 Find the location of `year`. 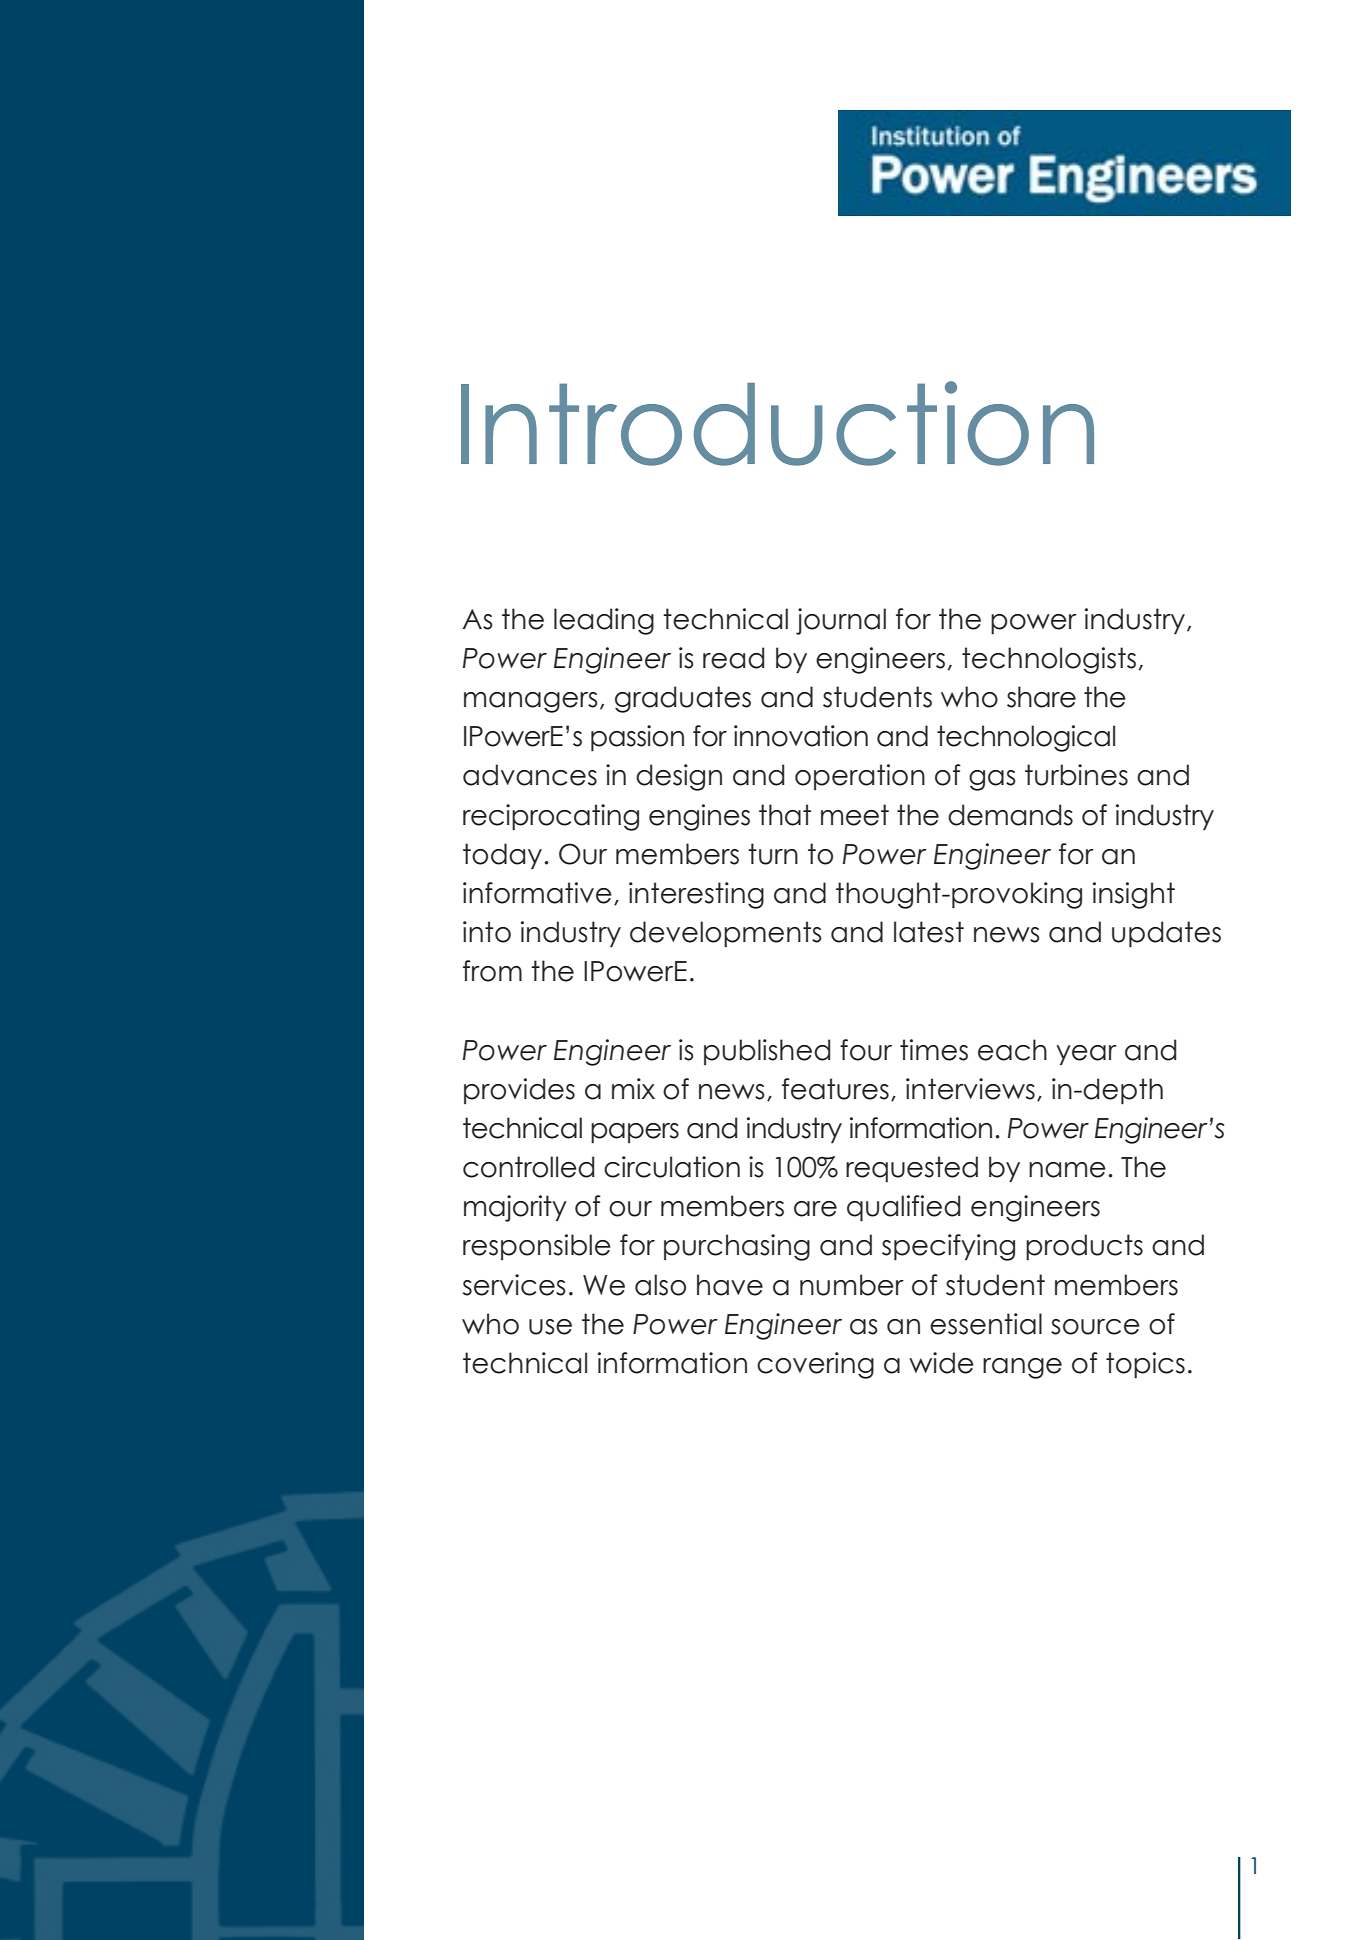

year is located at coordinates (1086, 1055).
